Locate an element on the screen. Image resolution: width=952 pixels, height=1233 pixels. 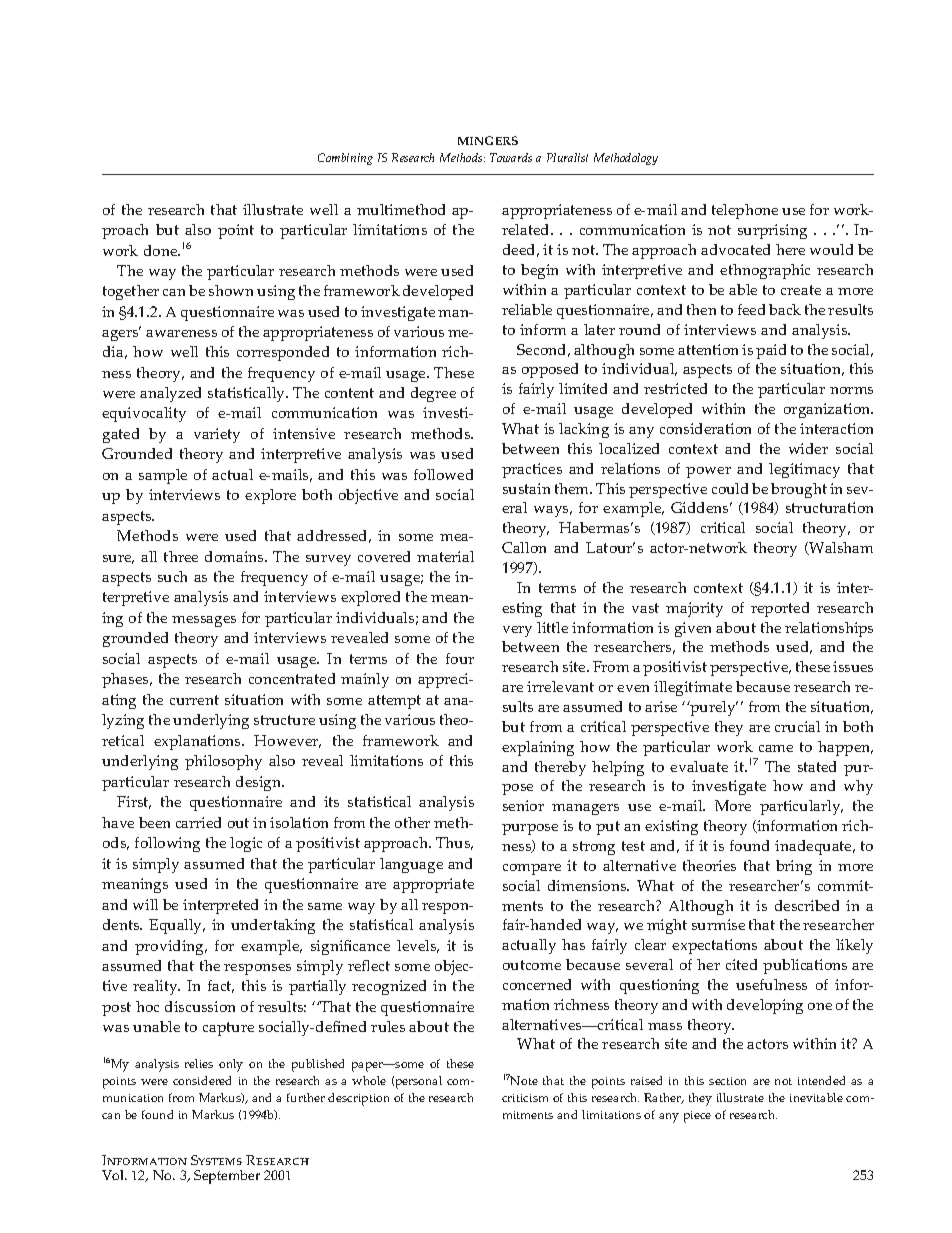
Towards is located at coordinates (511, 157).
